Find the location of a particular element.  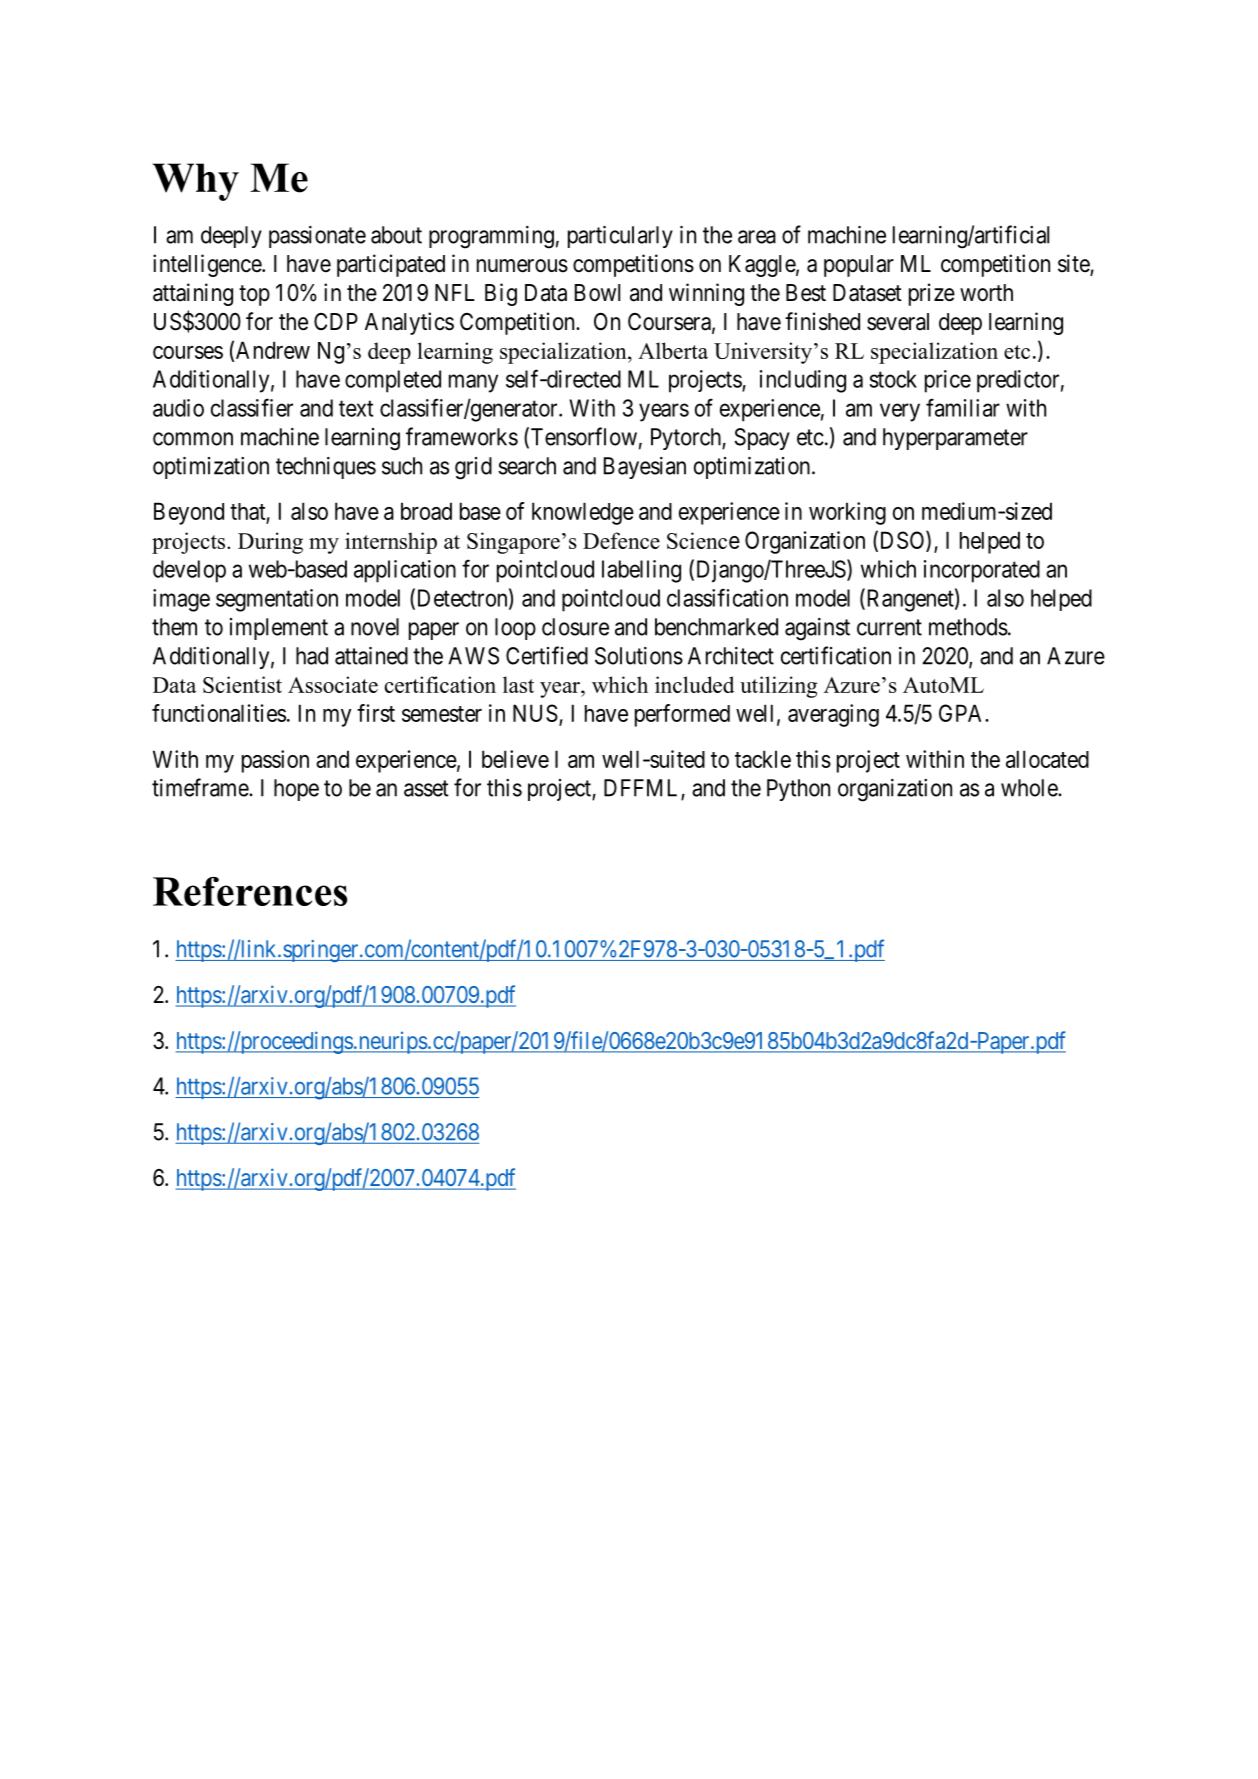

hyperparameter is located at coordinates (955, 439).
